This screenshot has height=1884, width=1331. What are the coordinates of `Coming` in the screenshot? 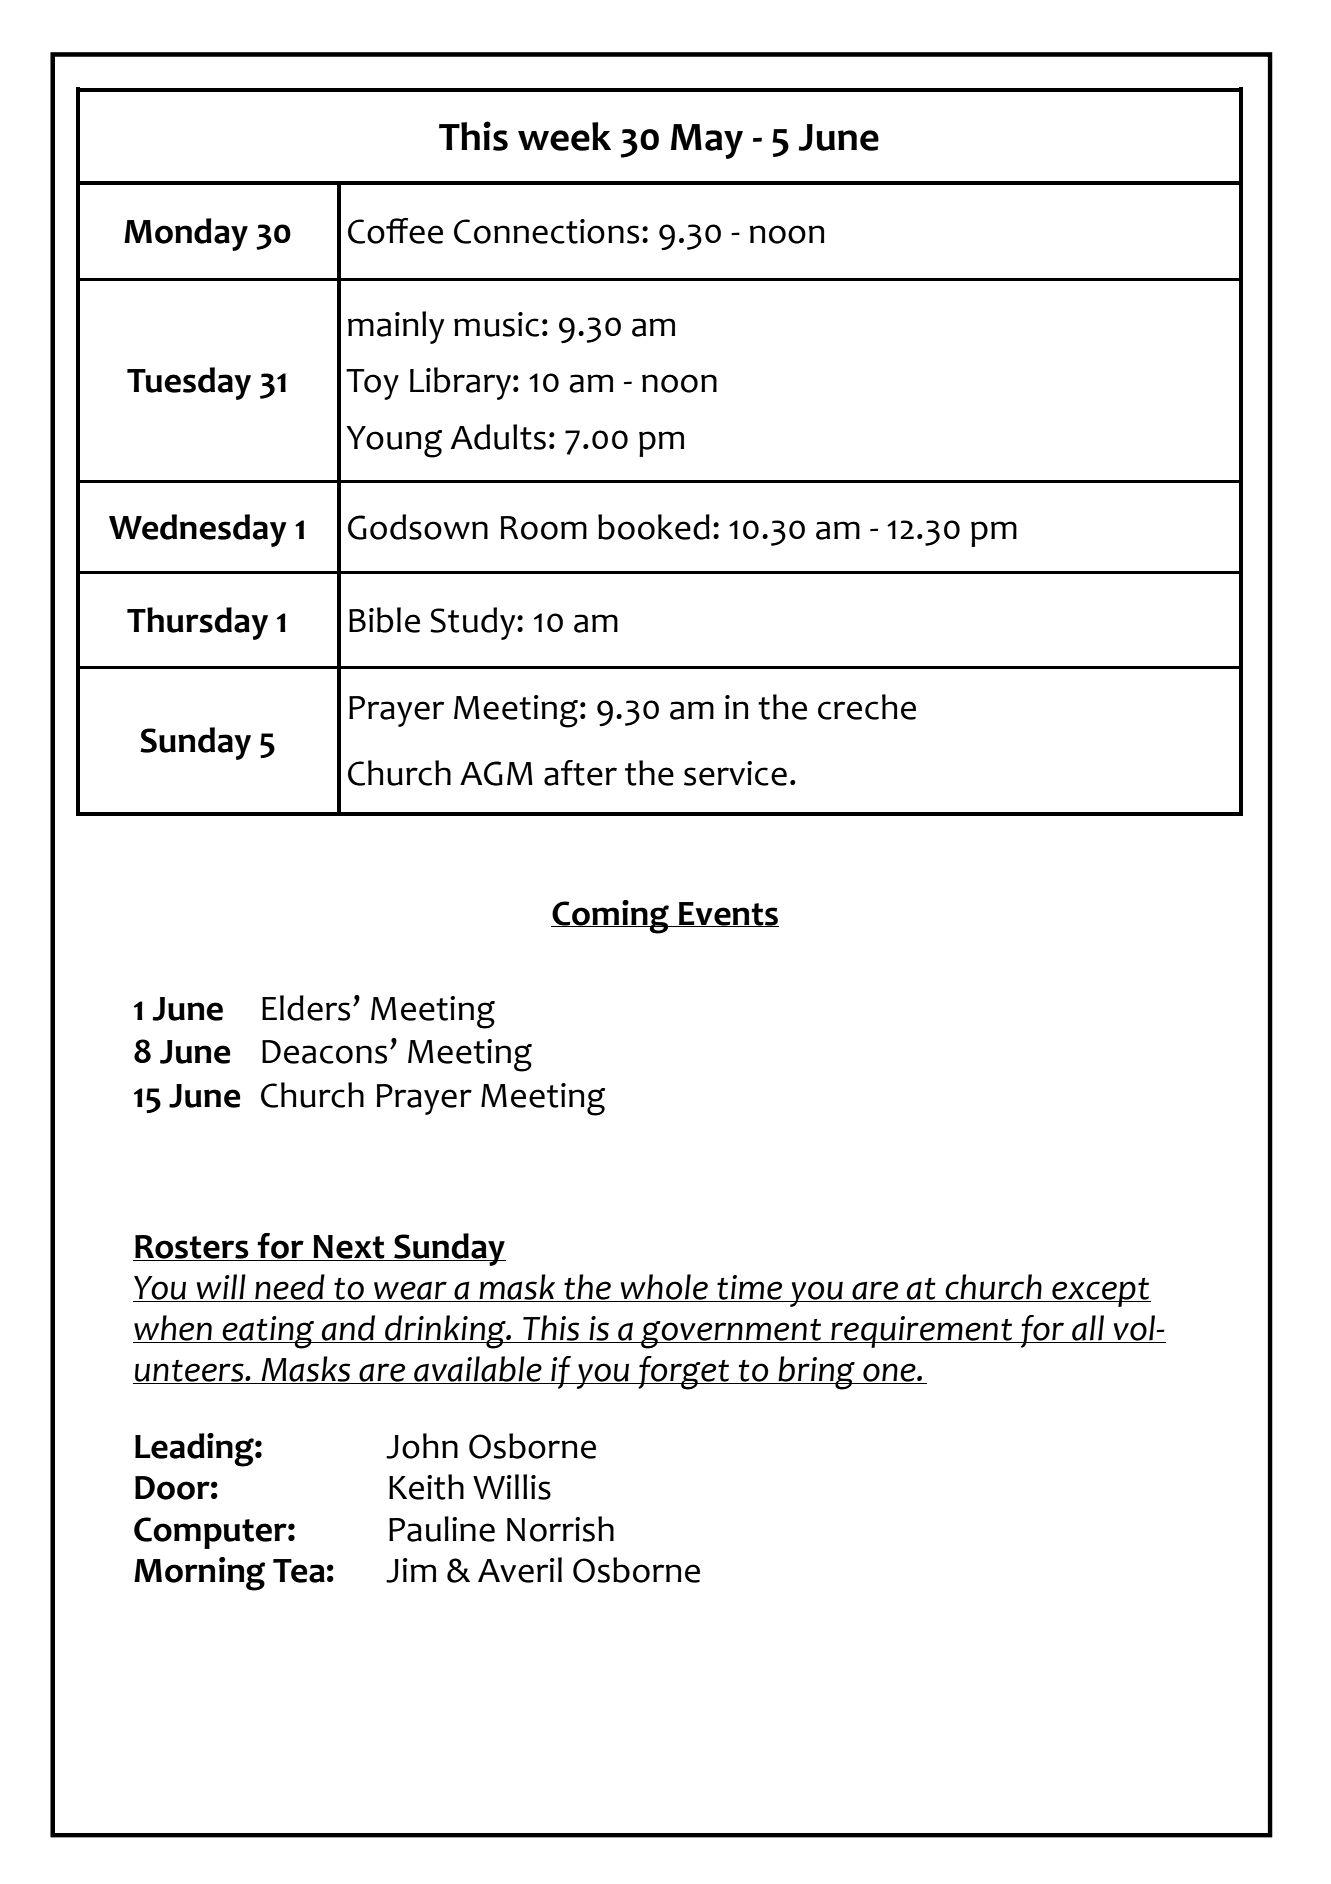 It's located at (611, 917).
